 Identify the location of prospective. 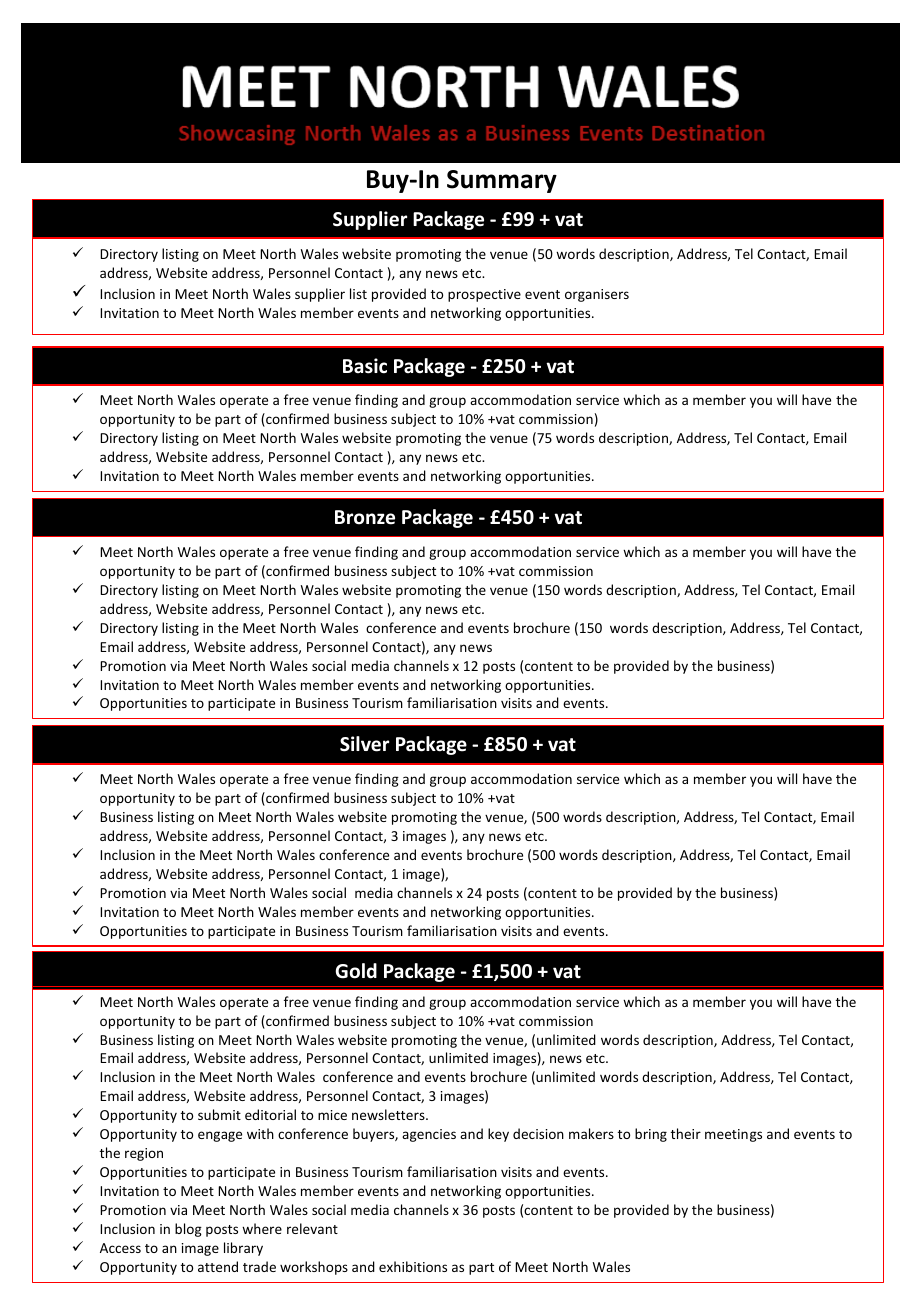
(484, 295).
